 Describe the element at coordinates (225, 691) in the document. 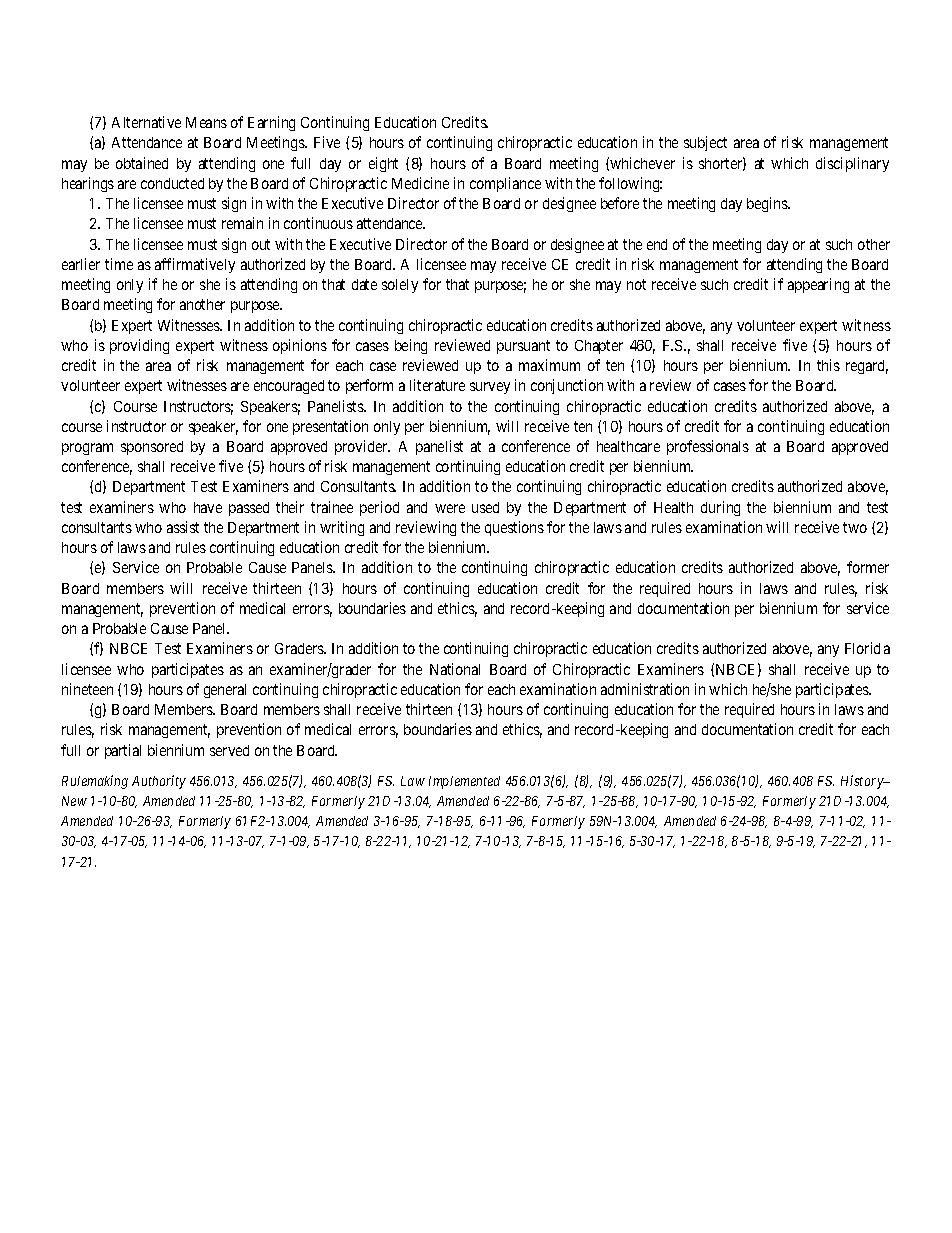

I see `general` at that location.
